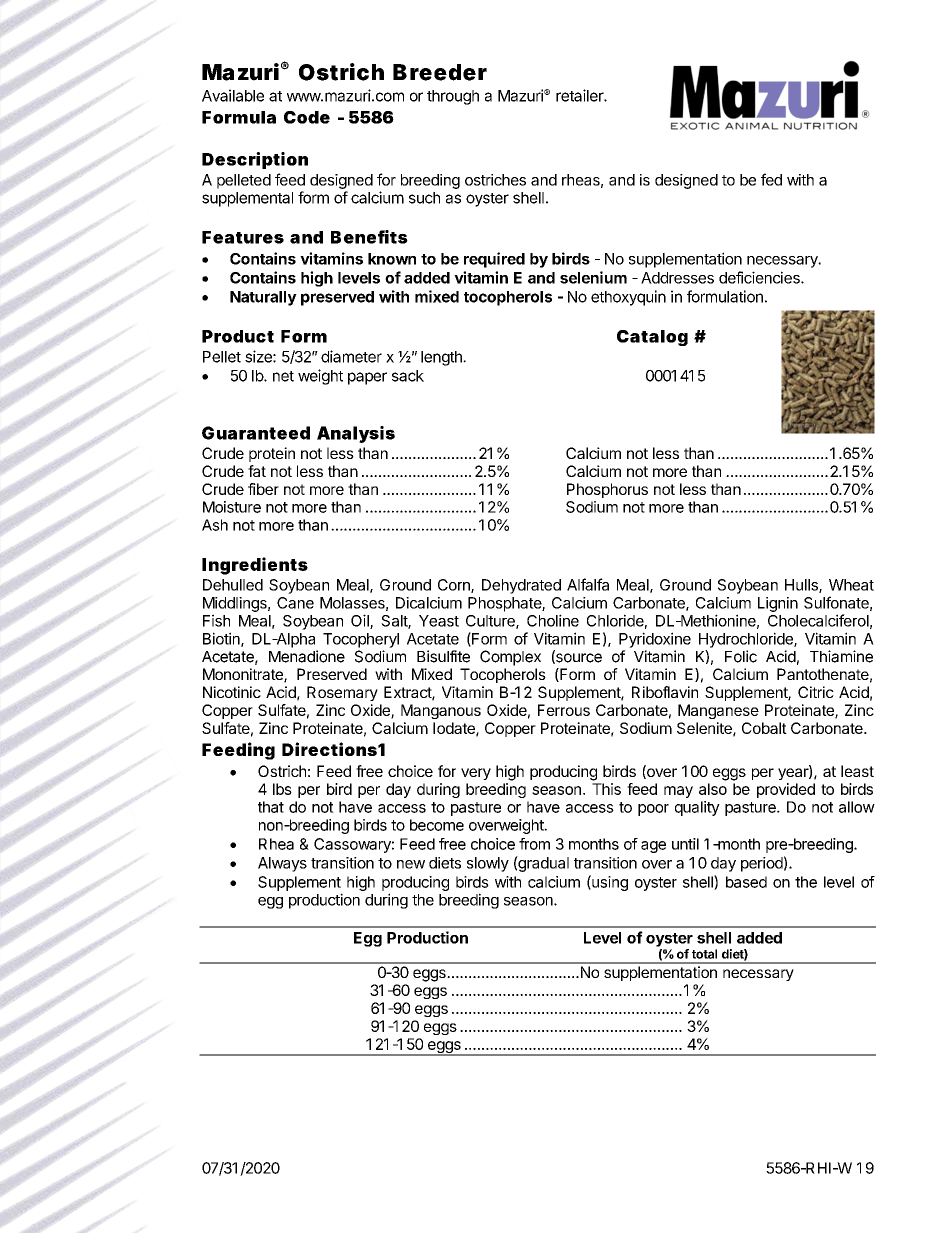 This document has height=1233, width=952. What do you see at coordinates (453, 97) in the document?
I see `through` at bounding box center [453, 97].
